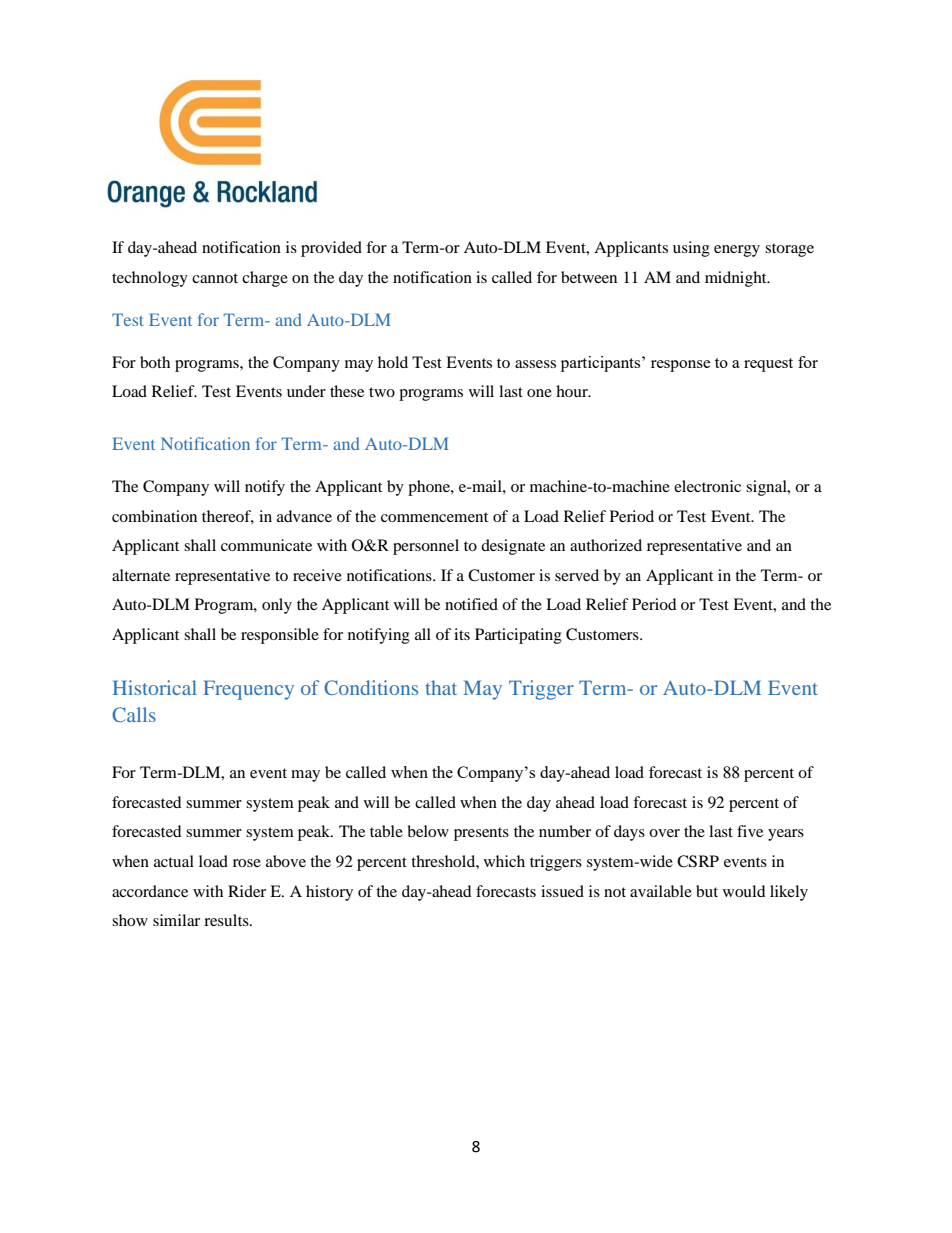  I want to click on thereof, so click(228, 517).
